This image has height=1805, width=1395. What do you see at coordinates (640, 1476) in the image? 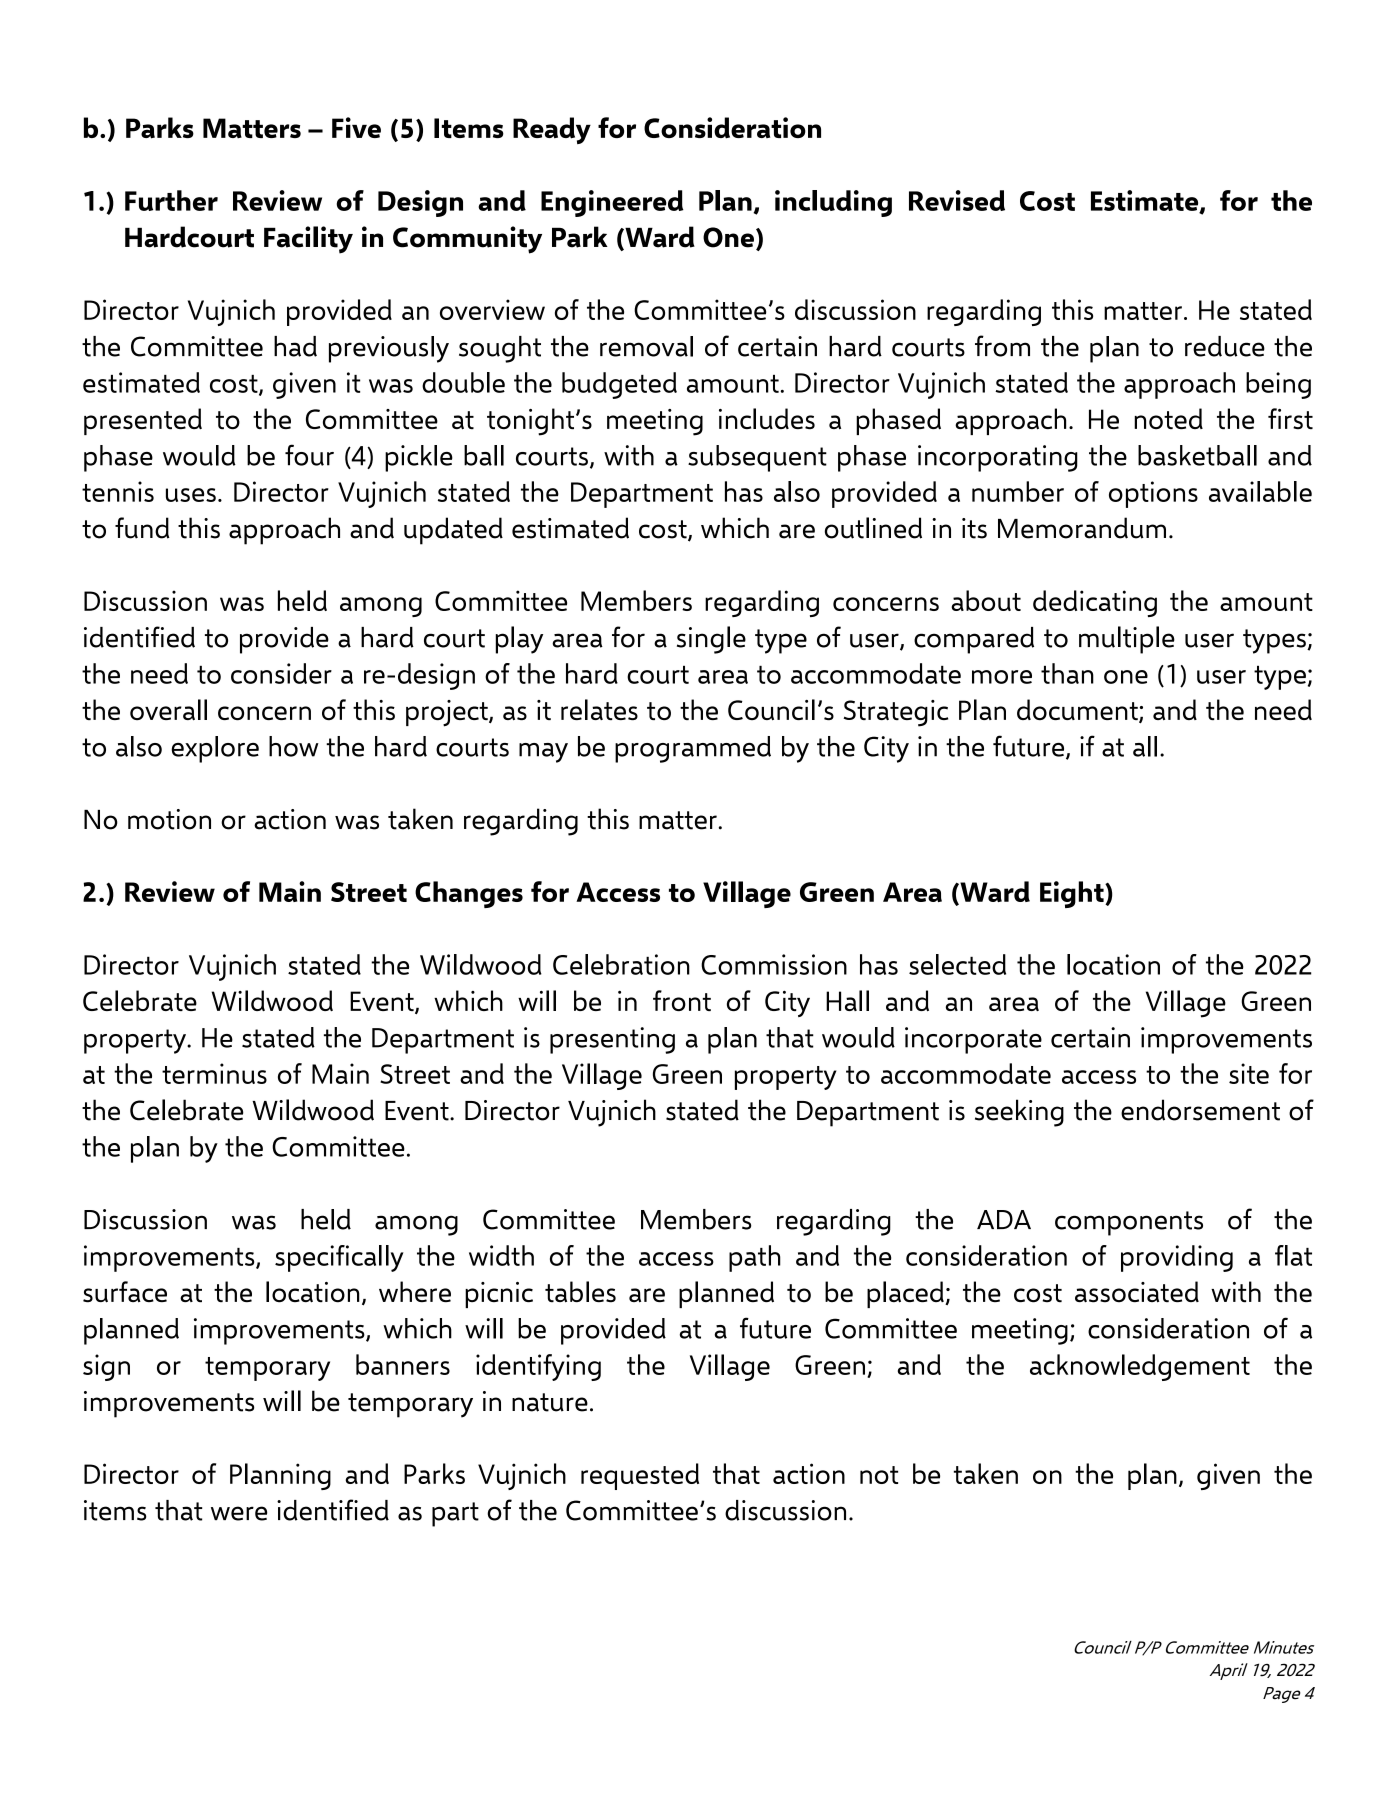
I see `requested` at bounding box center [640, 1476].
